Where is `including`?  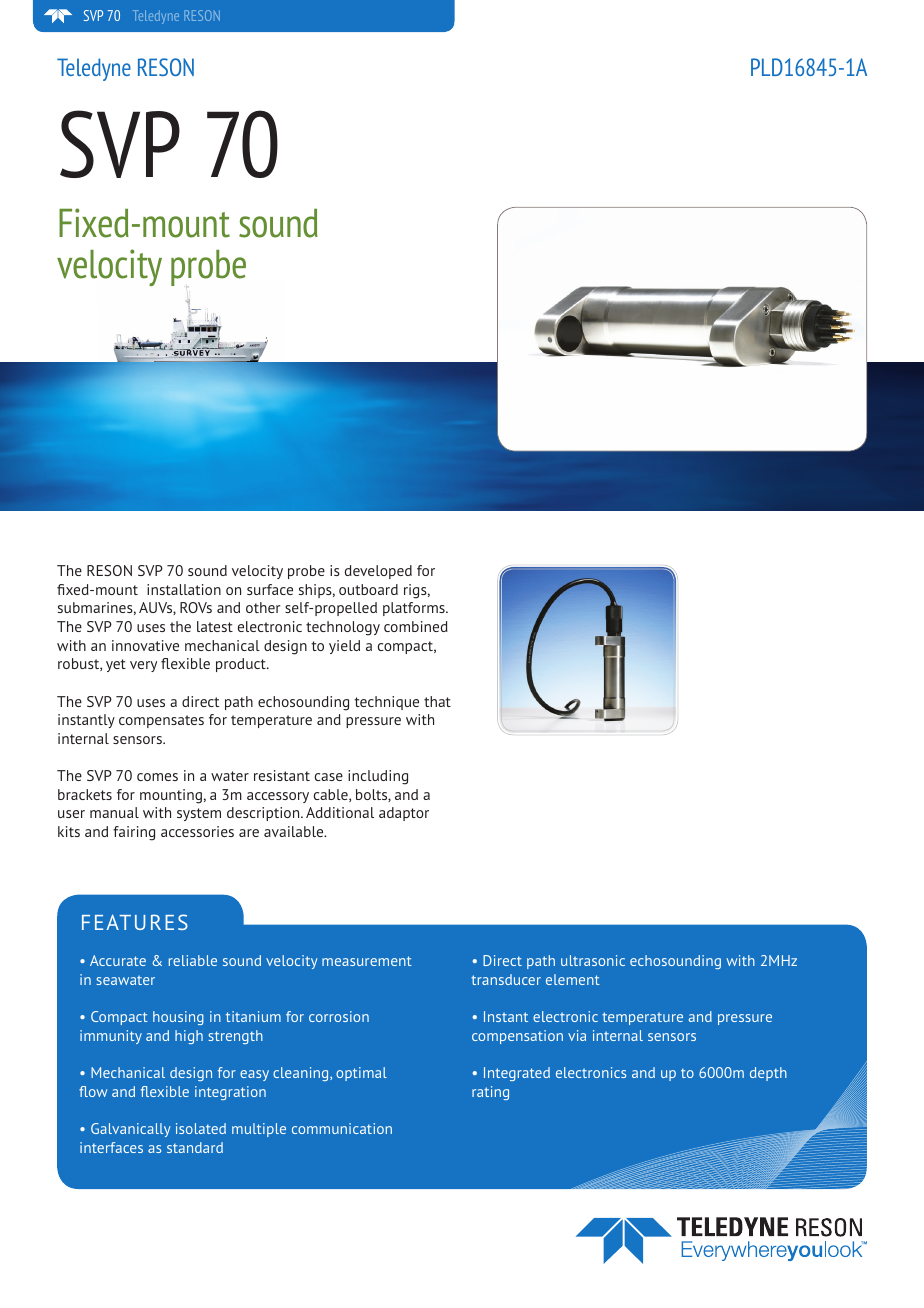 including is located at coordinates (378, 777).
